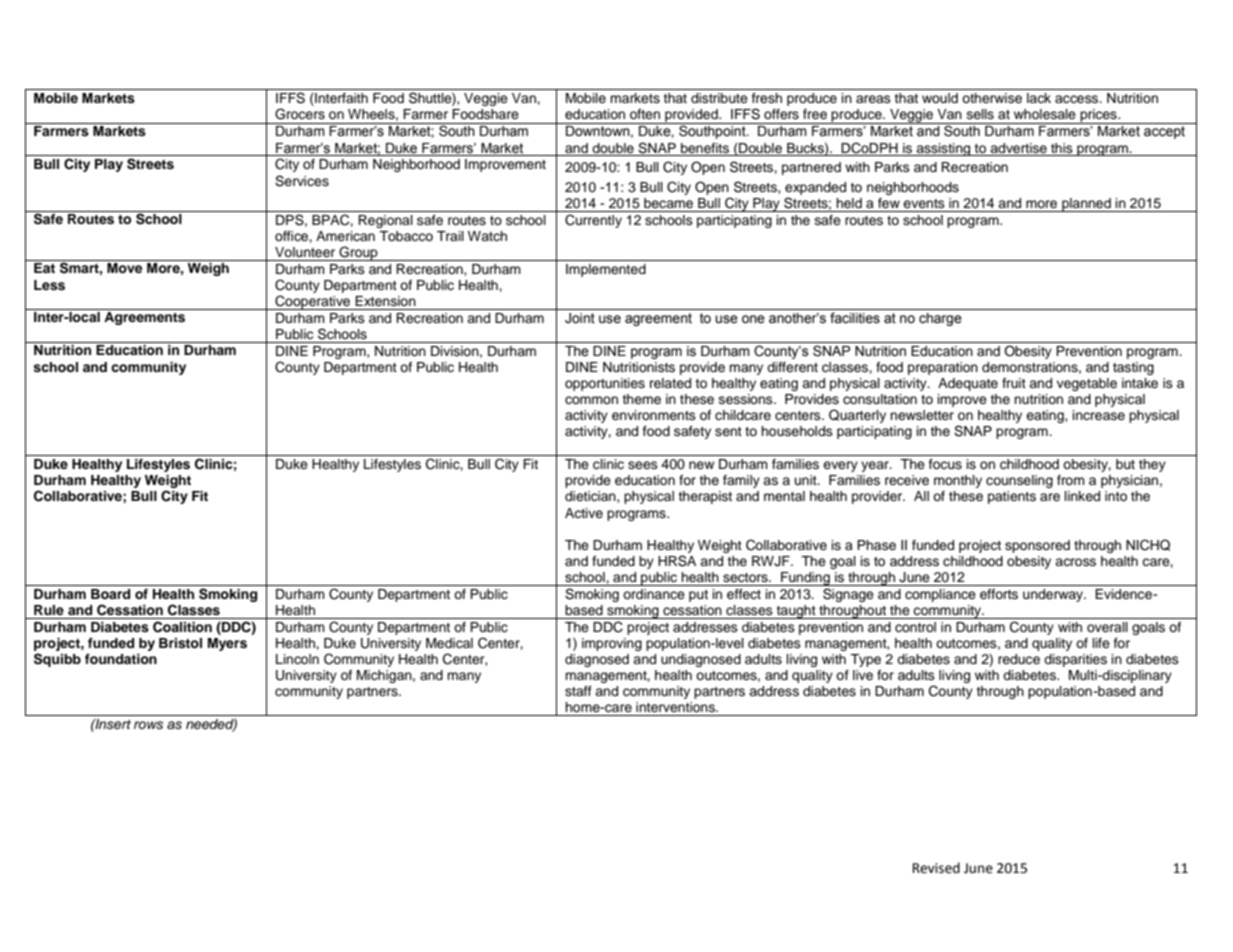  What do you see at coordinates (643, 465) in the document?
I see `sees` at bounding box center [643, 465].
